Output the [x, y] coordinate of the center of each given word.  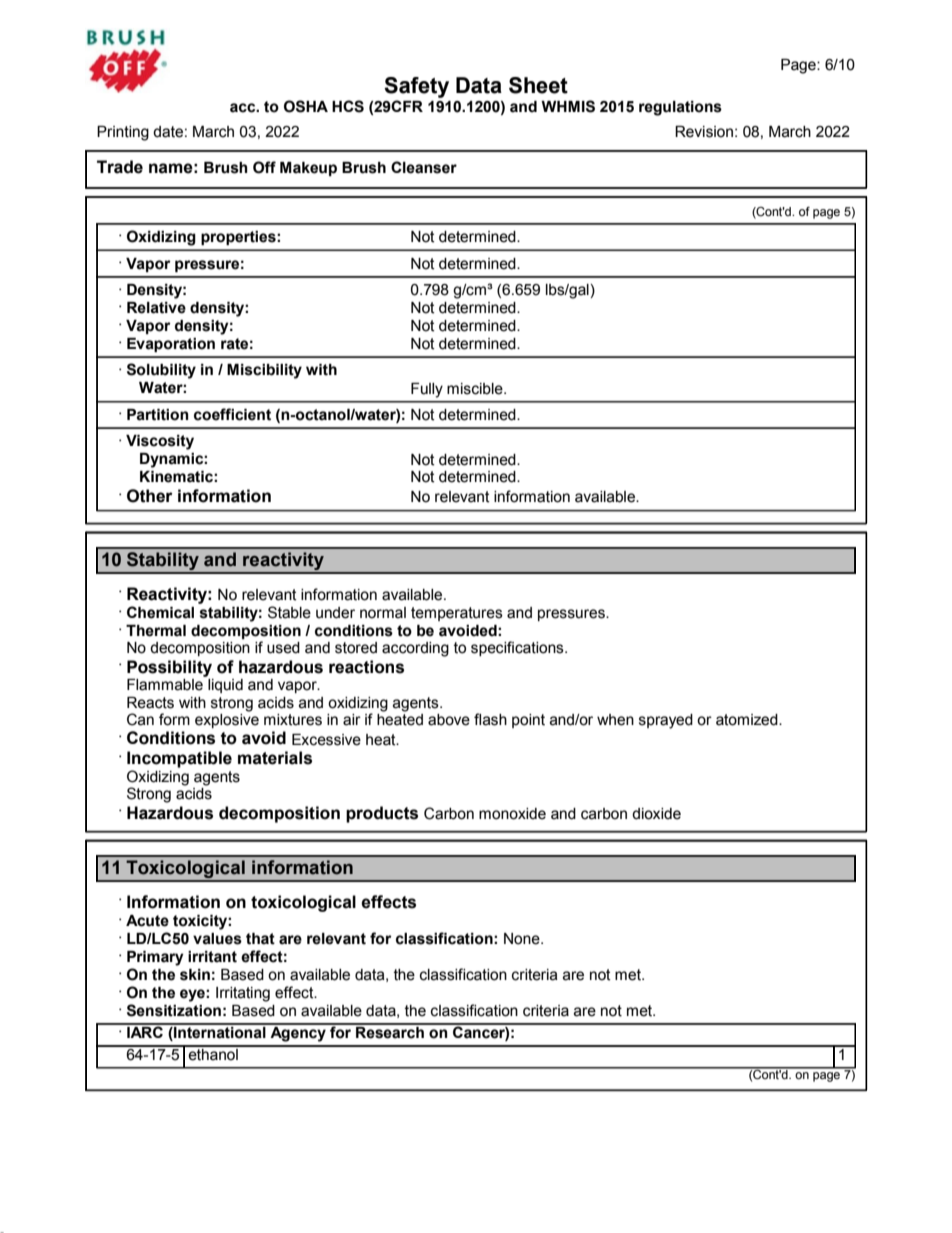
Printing [123, 133]
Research [390, 1031]
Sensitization [174, 1010]
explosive [227, 719]
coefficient [232, 414]
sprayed [666, 721]
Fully [427, 390]
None [523, 939]
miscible [476, 389]
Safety [416, 87]
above [449, 720]
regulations [680, 108]
